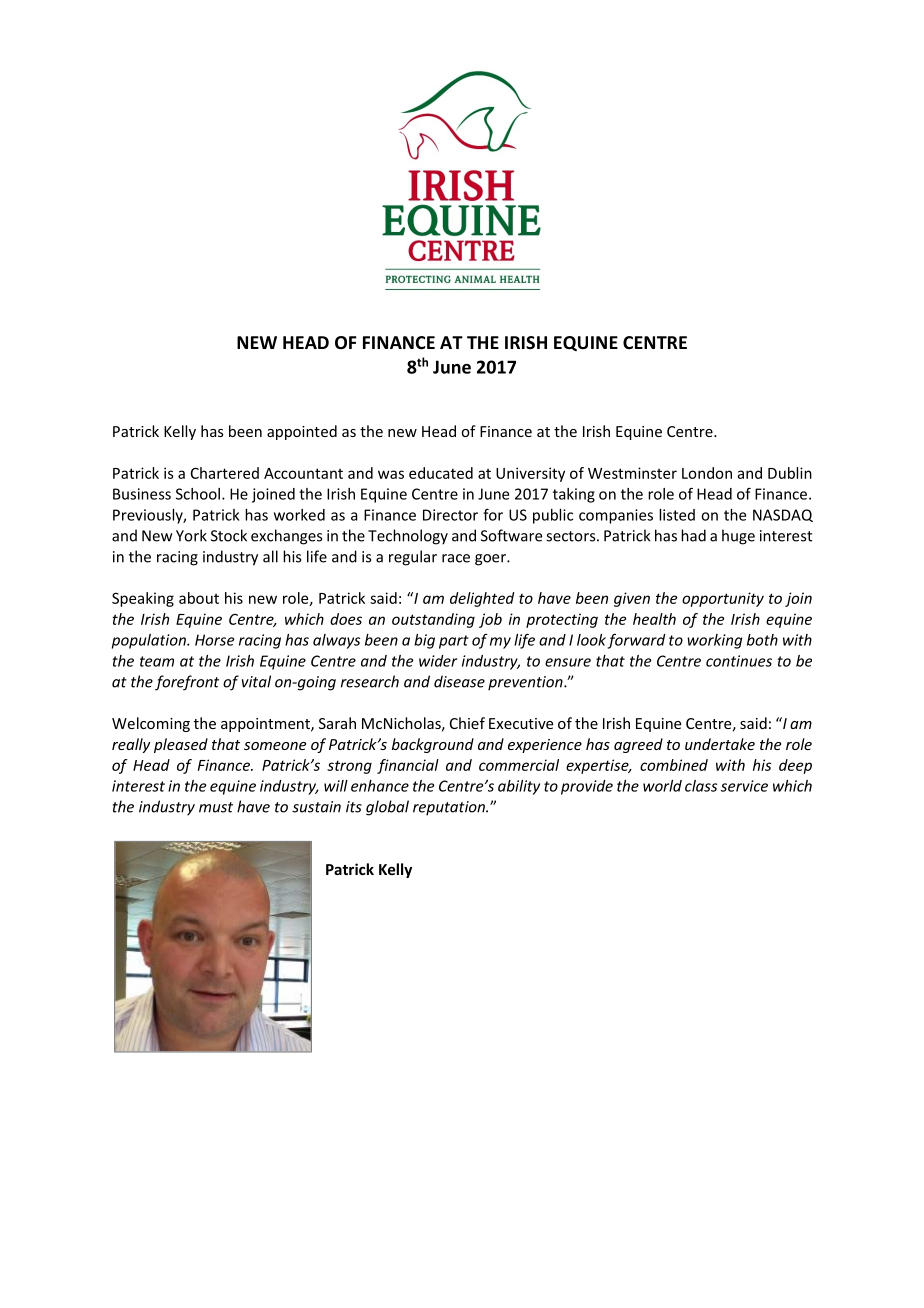  I want to click on educated, so click(441, 473).
